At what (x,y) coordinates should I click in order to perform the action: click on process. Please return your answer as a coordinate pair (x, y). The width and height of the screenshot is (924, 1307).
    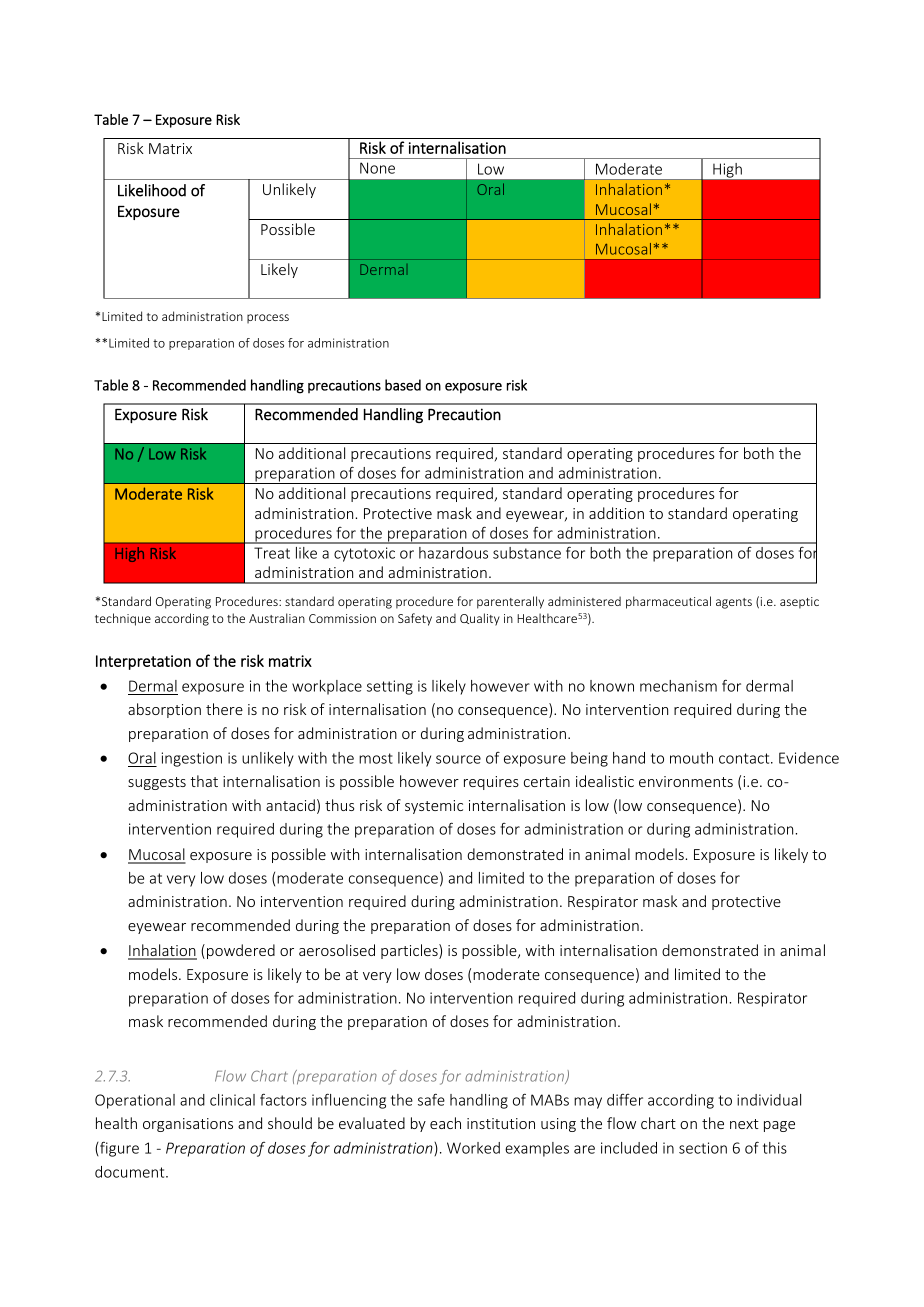
    Looking at the image, I should click on (268, 319).
